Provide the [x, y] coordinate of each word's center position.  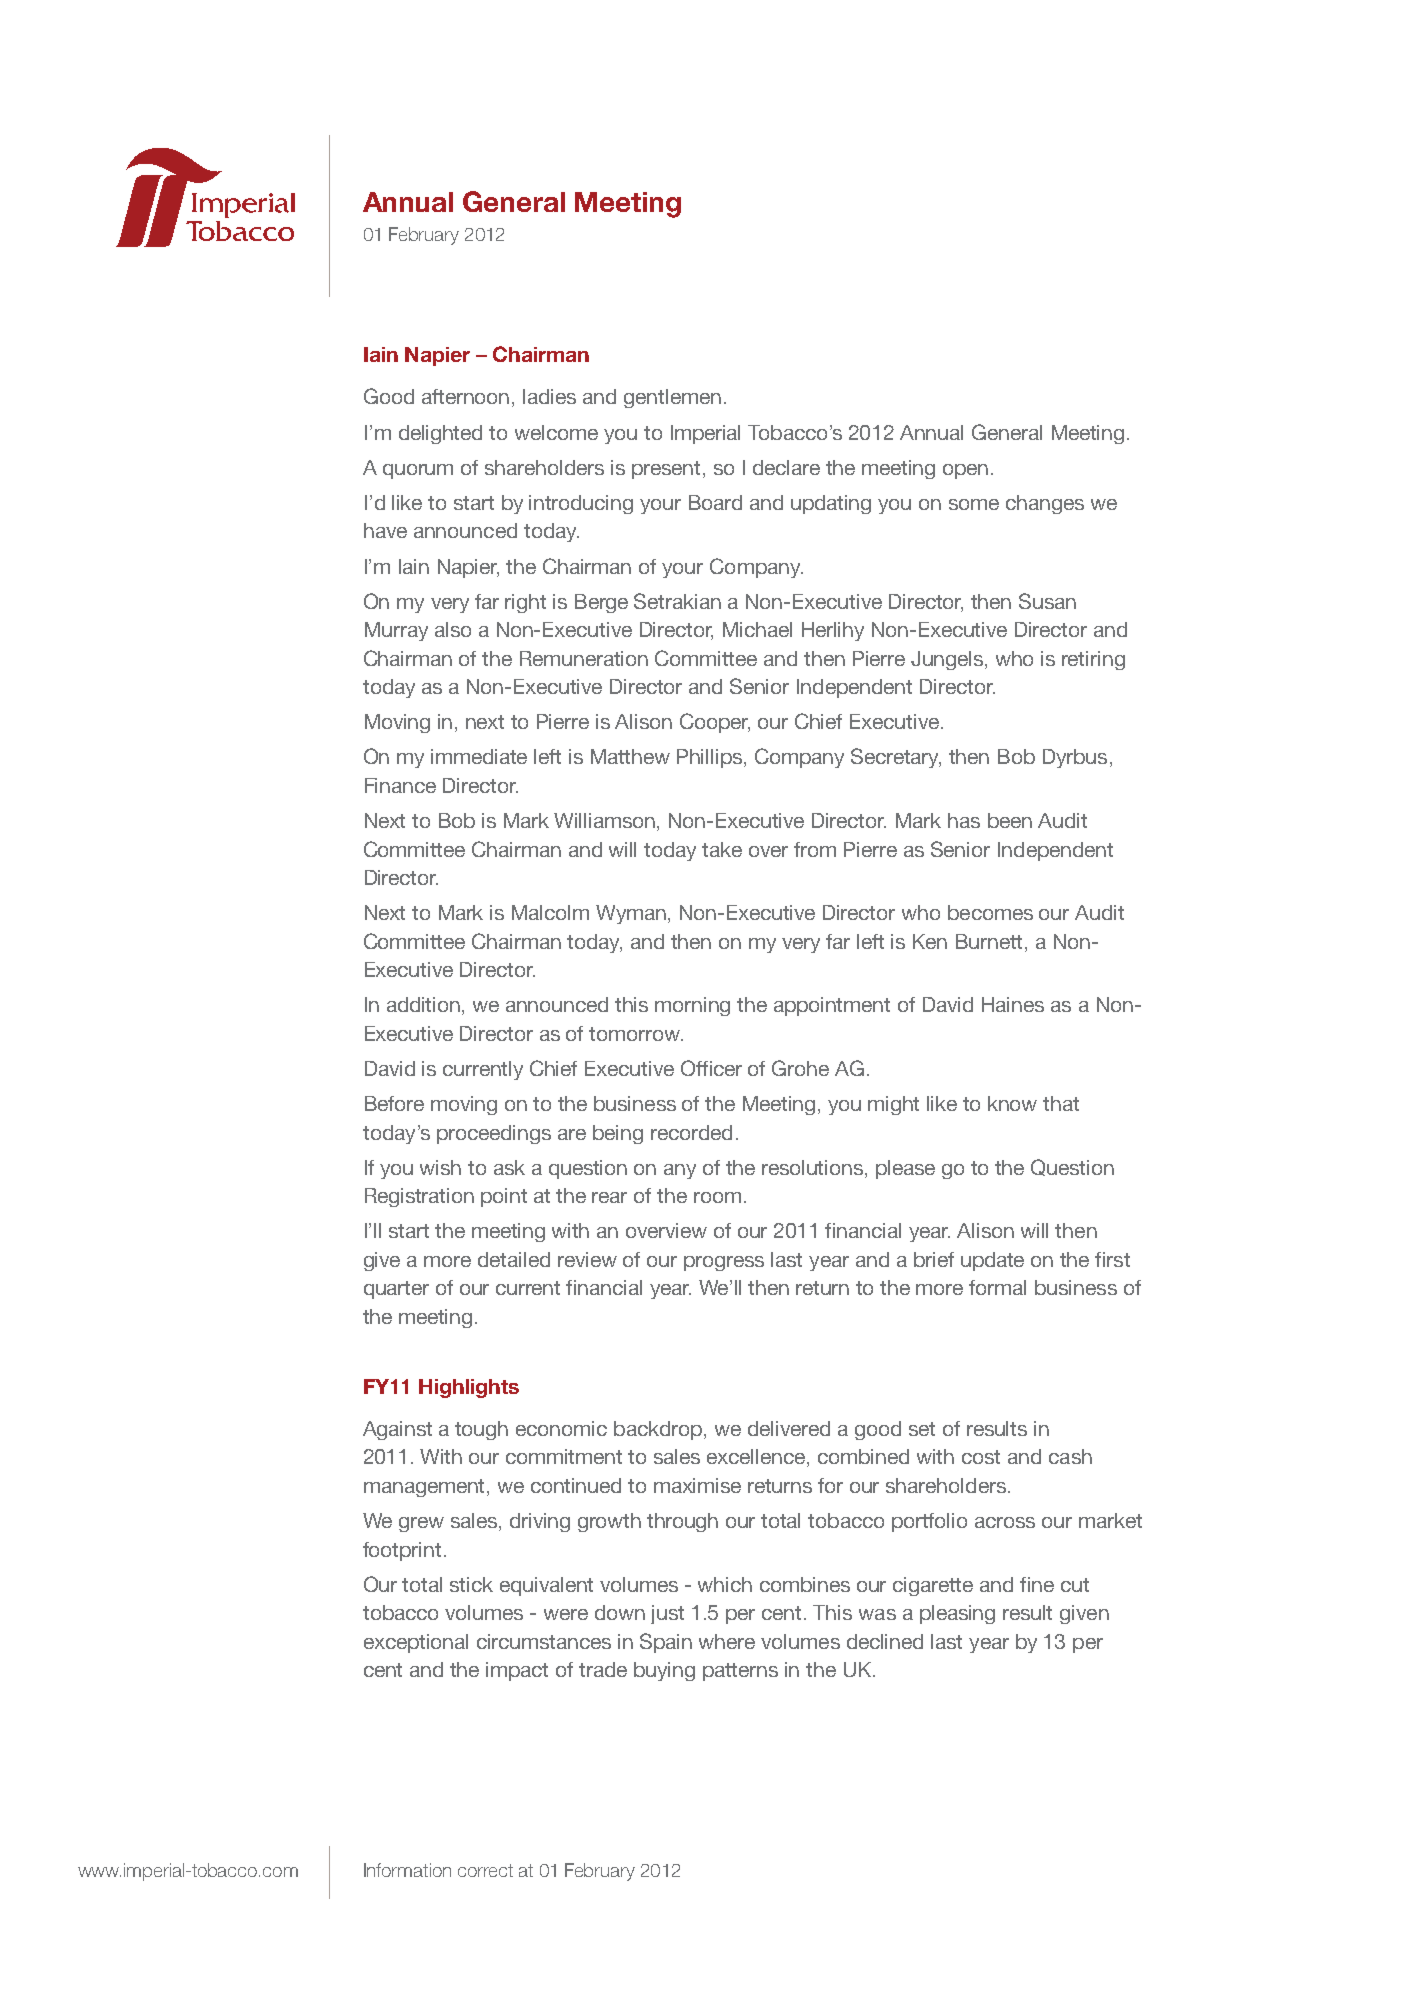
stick [471, 1584]
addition [423, 1004]
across [1005, 1522]
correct [485, 1870]
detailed [514, 1259]
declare [786, 467]
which [725, 1584]
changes [1045, 504]
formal [997, 1287]
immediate [479, 756]
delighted [440, 434]
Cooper [715, 723]
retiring [1093, 660]
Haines [1013, 1004]
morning [692, 1006]
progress [724, 1263]
